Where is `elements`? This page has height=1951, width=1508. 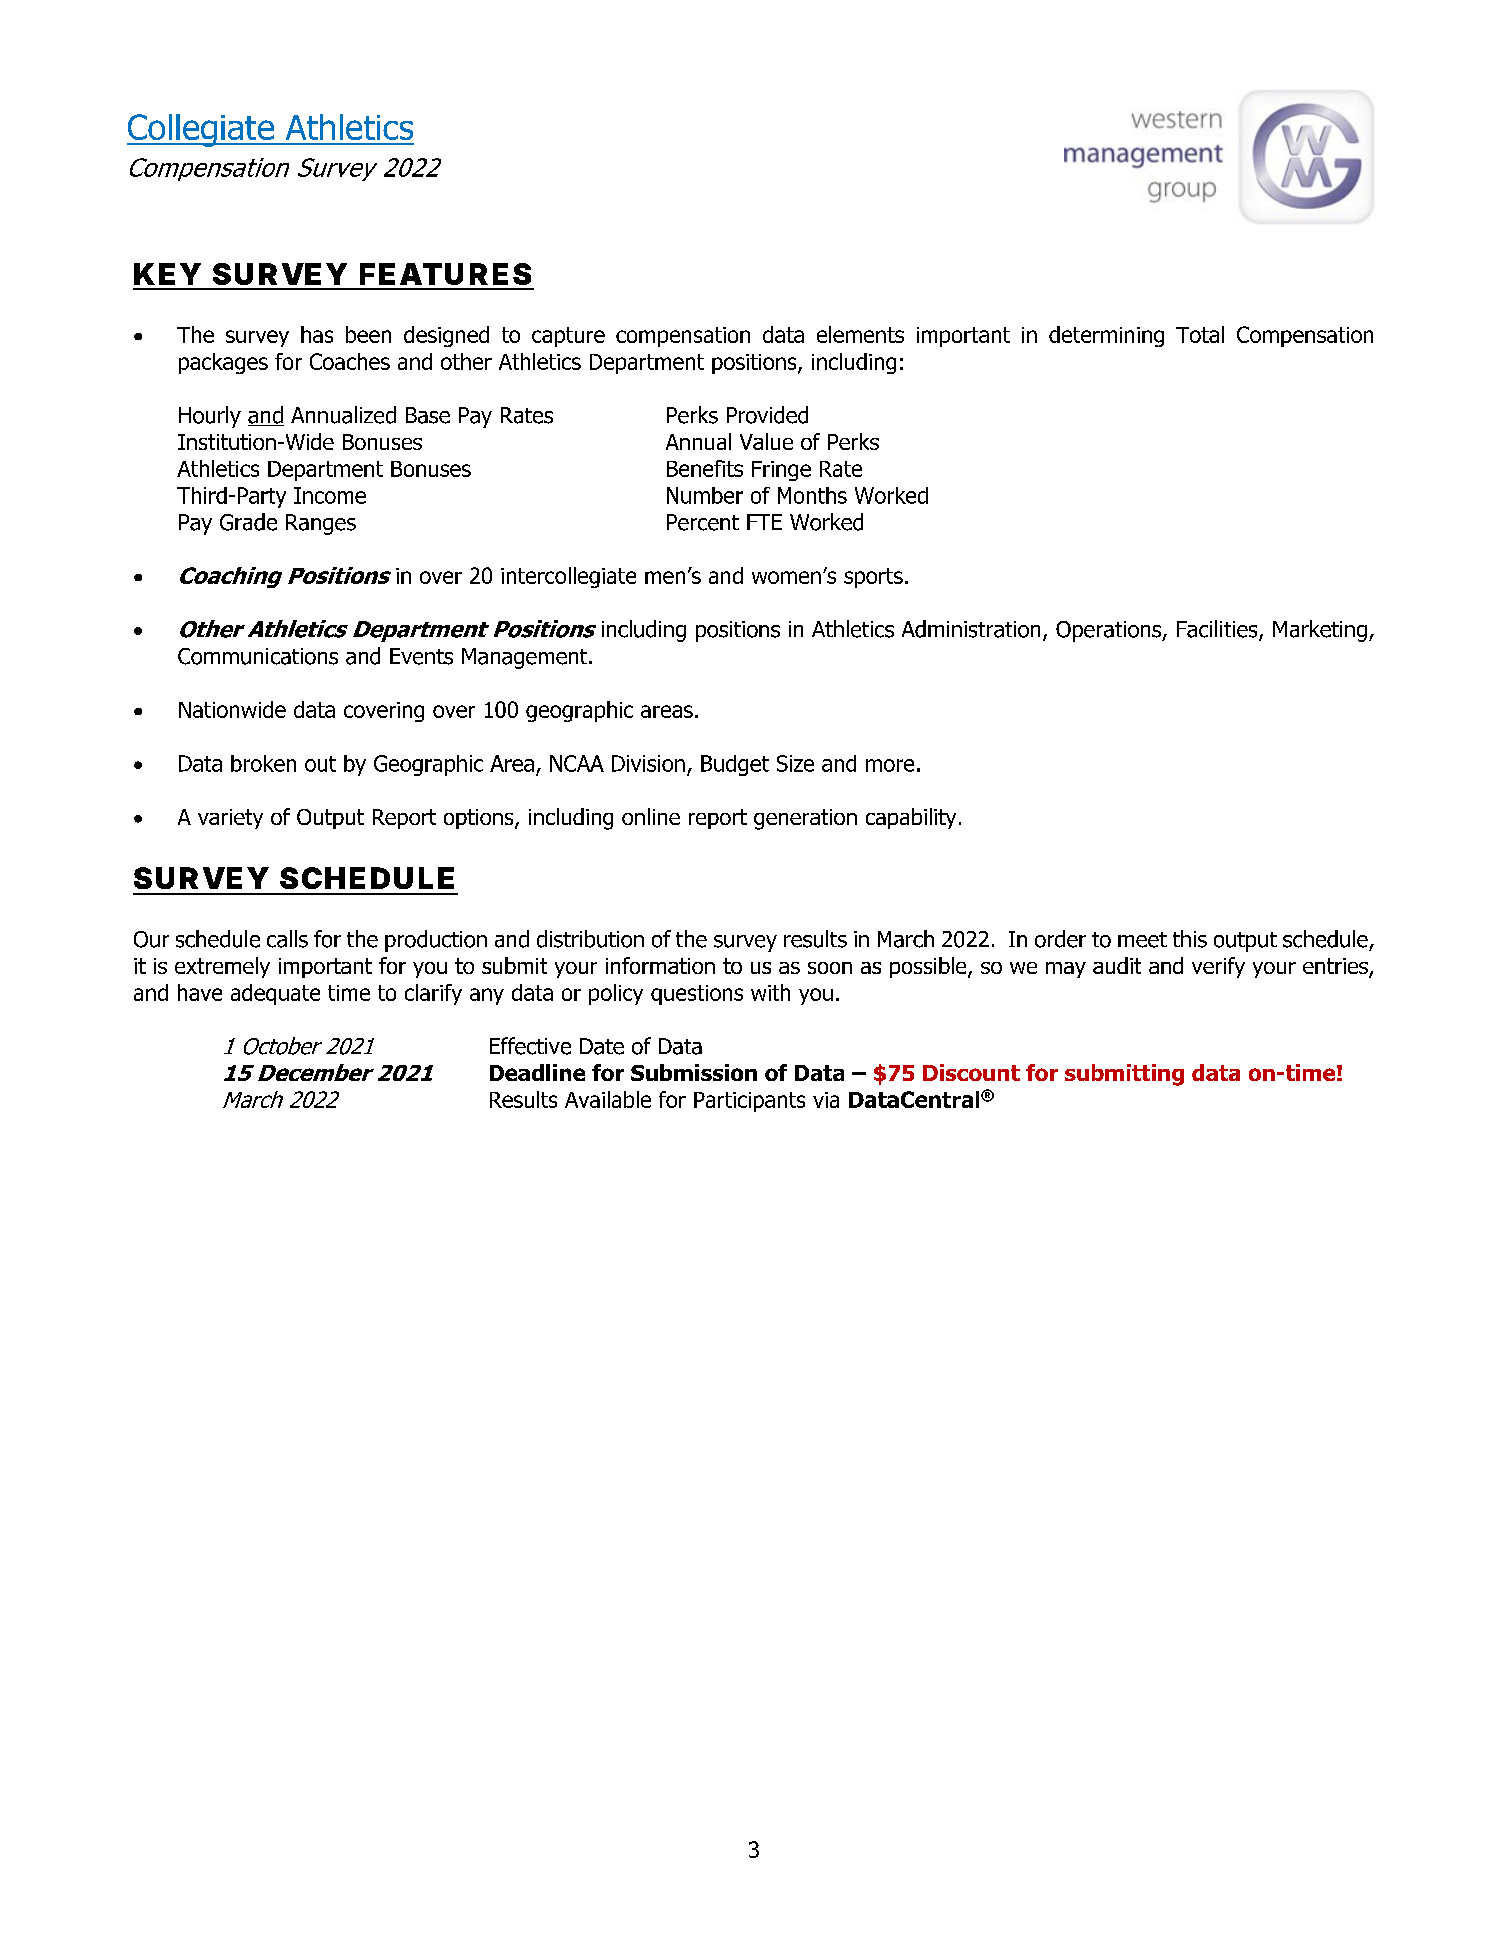 elements is located at coordinates (860, 334).
